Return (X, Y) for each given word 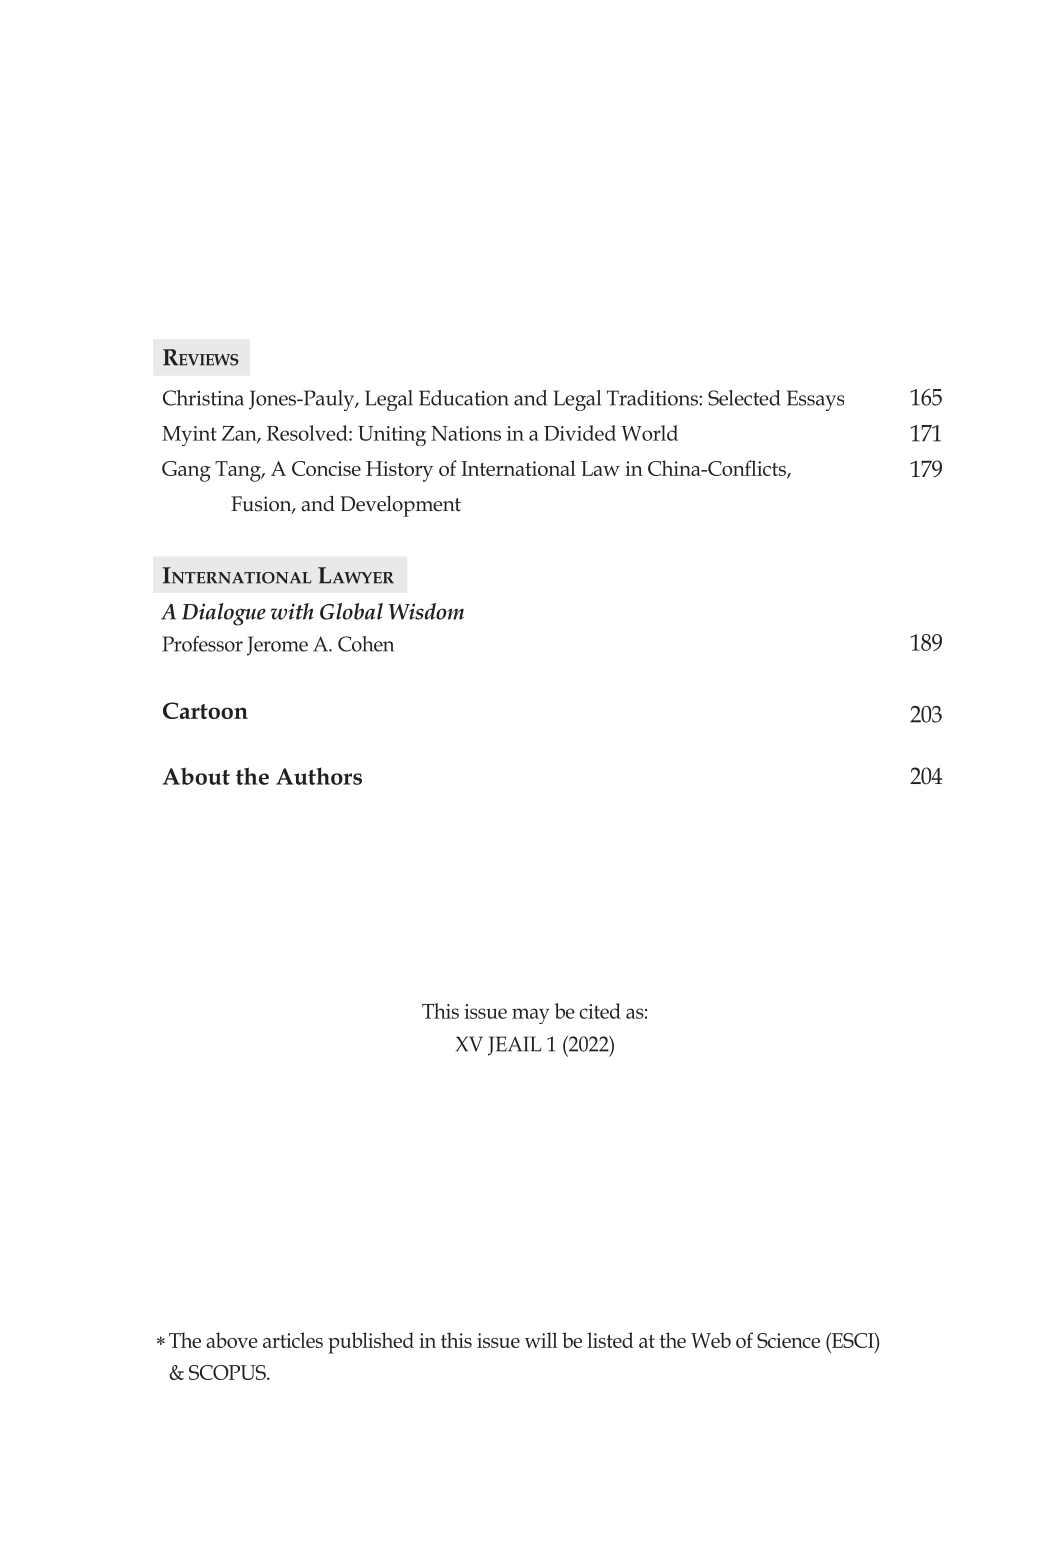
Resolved (308, 433)
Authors (319, 776)
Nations (466, 433)
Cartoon (205, 710)
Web (711, 1340)
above (232, 1340)
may (530, 1016)
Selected (744, 398)
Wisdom (426, 611)
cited (600, 1011)
